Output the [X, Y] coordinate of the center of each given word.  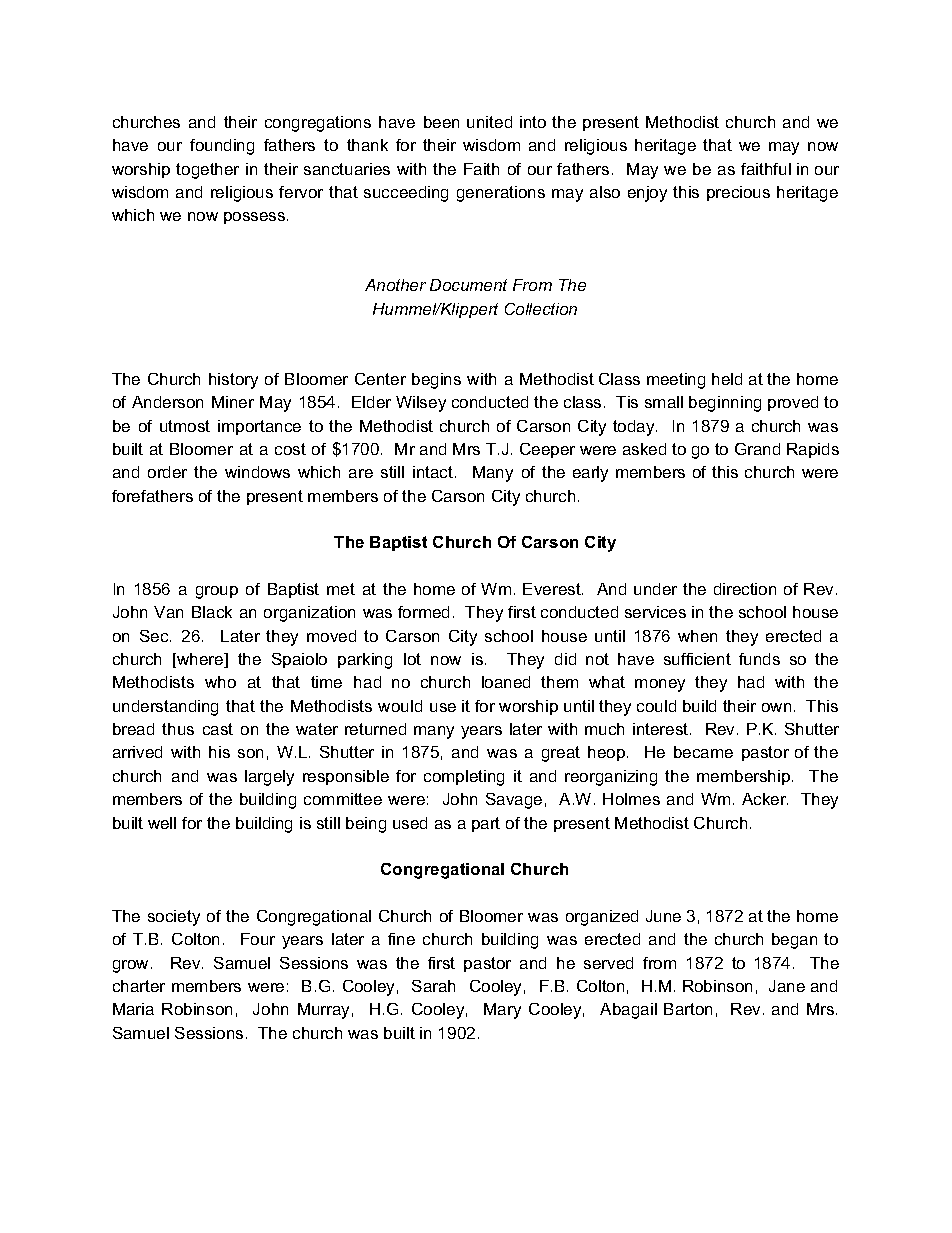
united [489, 122]
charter [139, 986]
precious [738, 193]
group [217, 592]
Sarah [433, 986]
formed [423, 612]
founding [222, 147]
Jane [787, 986]
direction [745, 589]
